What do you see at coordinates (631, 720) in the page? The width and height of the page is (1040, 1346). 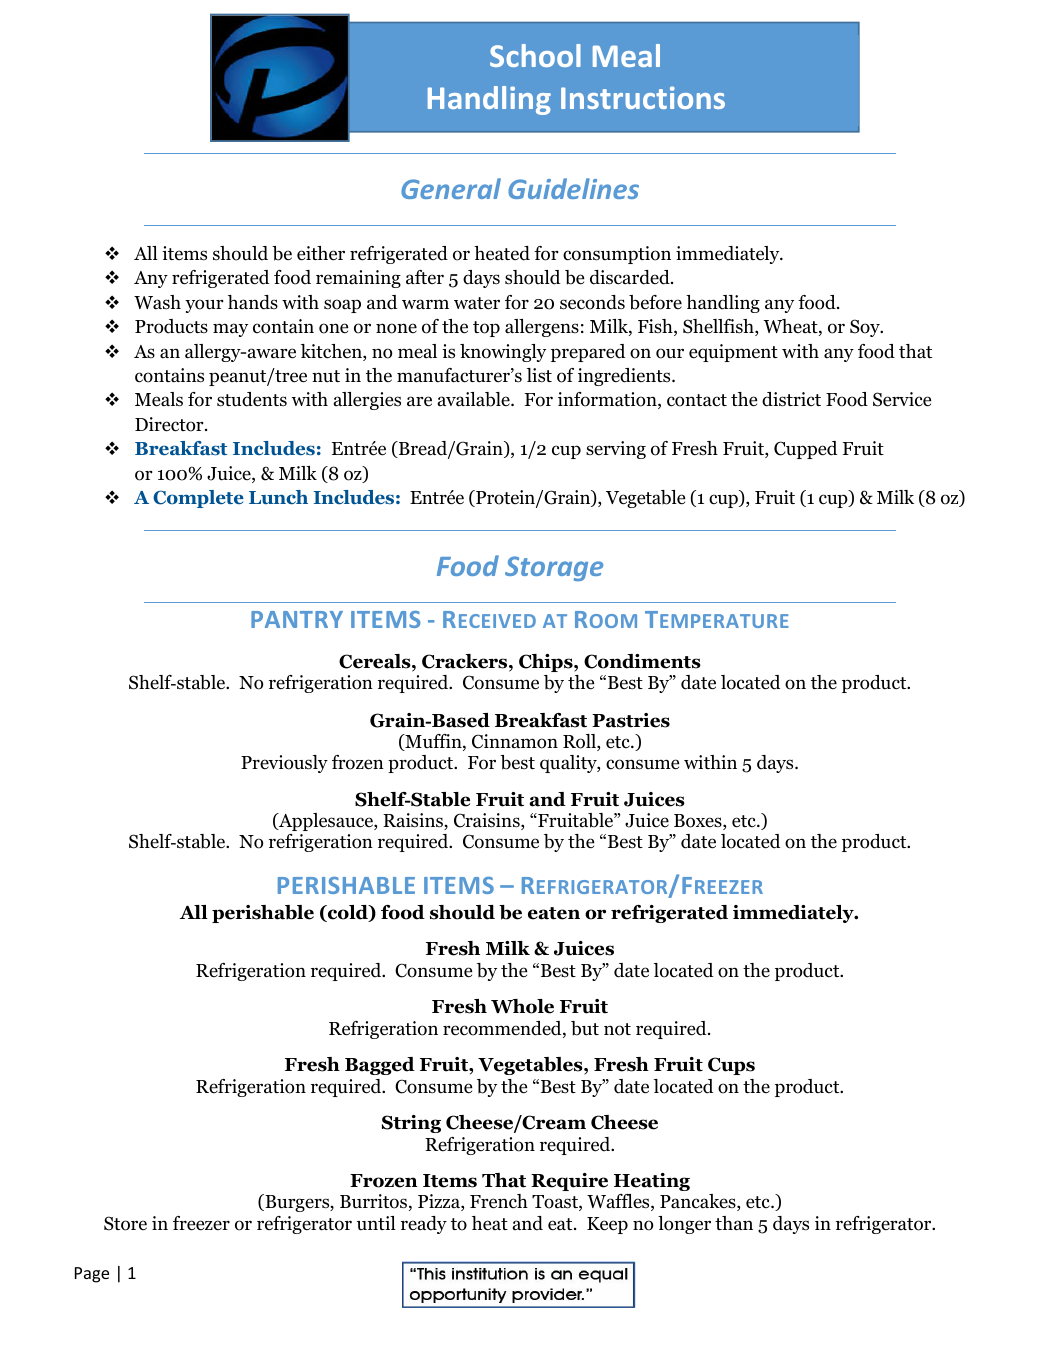 I see `Pastries` at bounding box center [631, 720].
